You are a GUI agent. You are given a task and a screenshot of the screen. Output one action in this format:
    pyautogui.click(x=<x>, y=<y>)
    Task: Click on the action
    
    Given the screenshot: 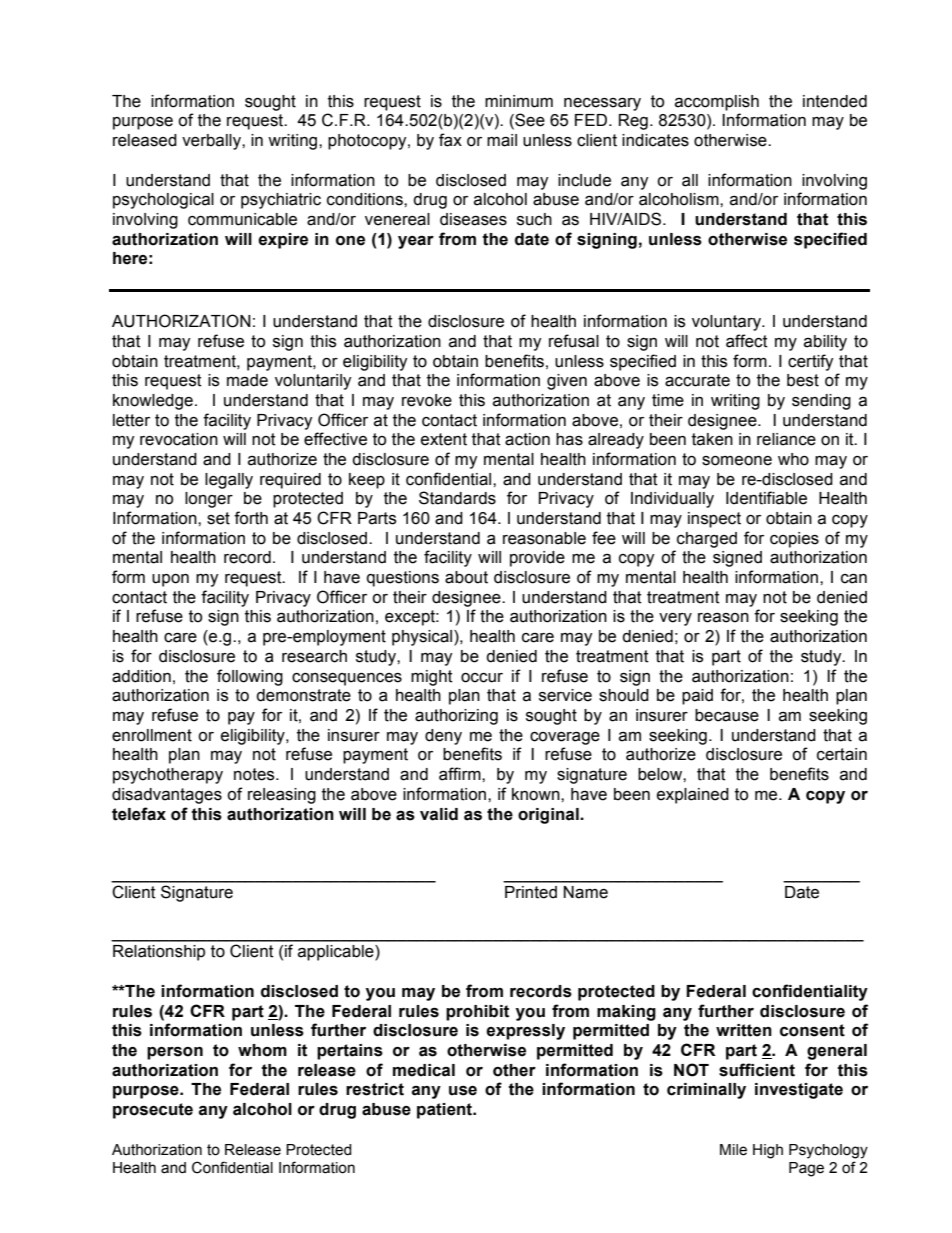 What is the action you would take?
    pyautogui.click(x=527, y=439)
